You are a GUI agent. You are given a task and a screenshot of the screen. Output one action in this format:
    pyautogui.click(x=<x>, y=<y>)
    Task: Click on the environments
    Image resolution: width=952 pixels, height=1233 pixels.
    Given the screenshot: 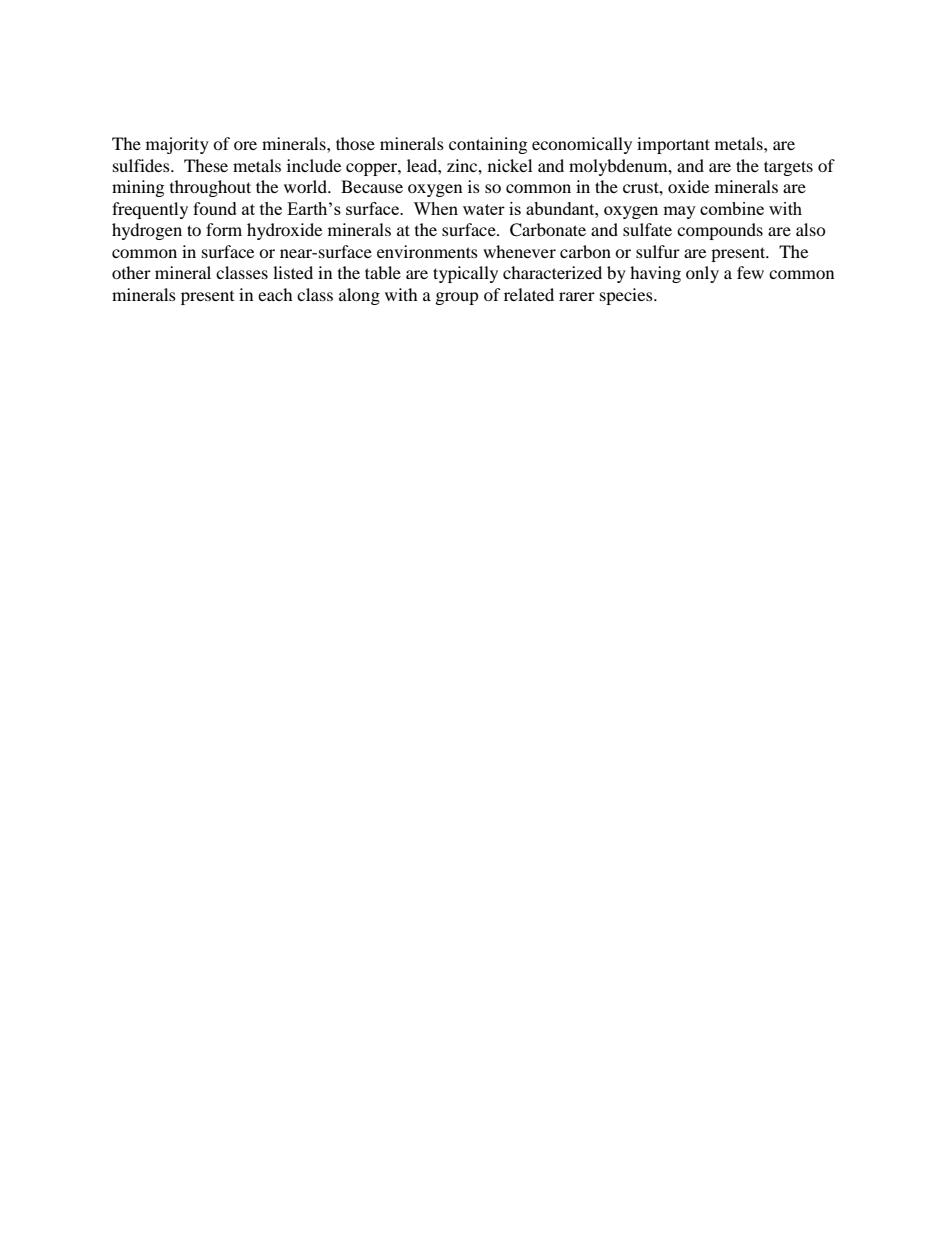 What is the action you would take?
    pyautogui.click(x=427, y=251)
